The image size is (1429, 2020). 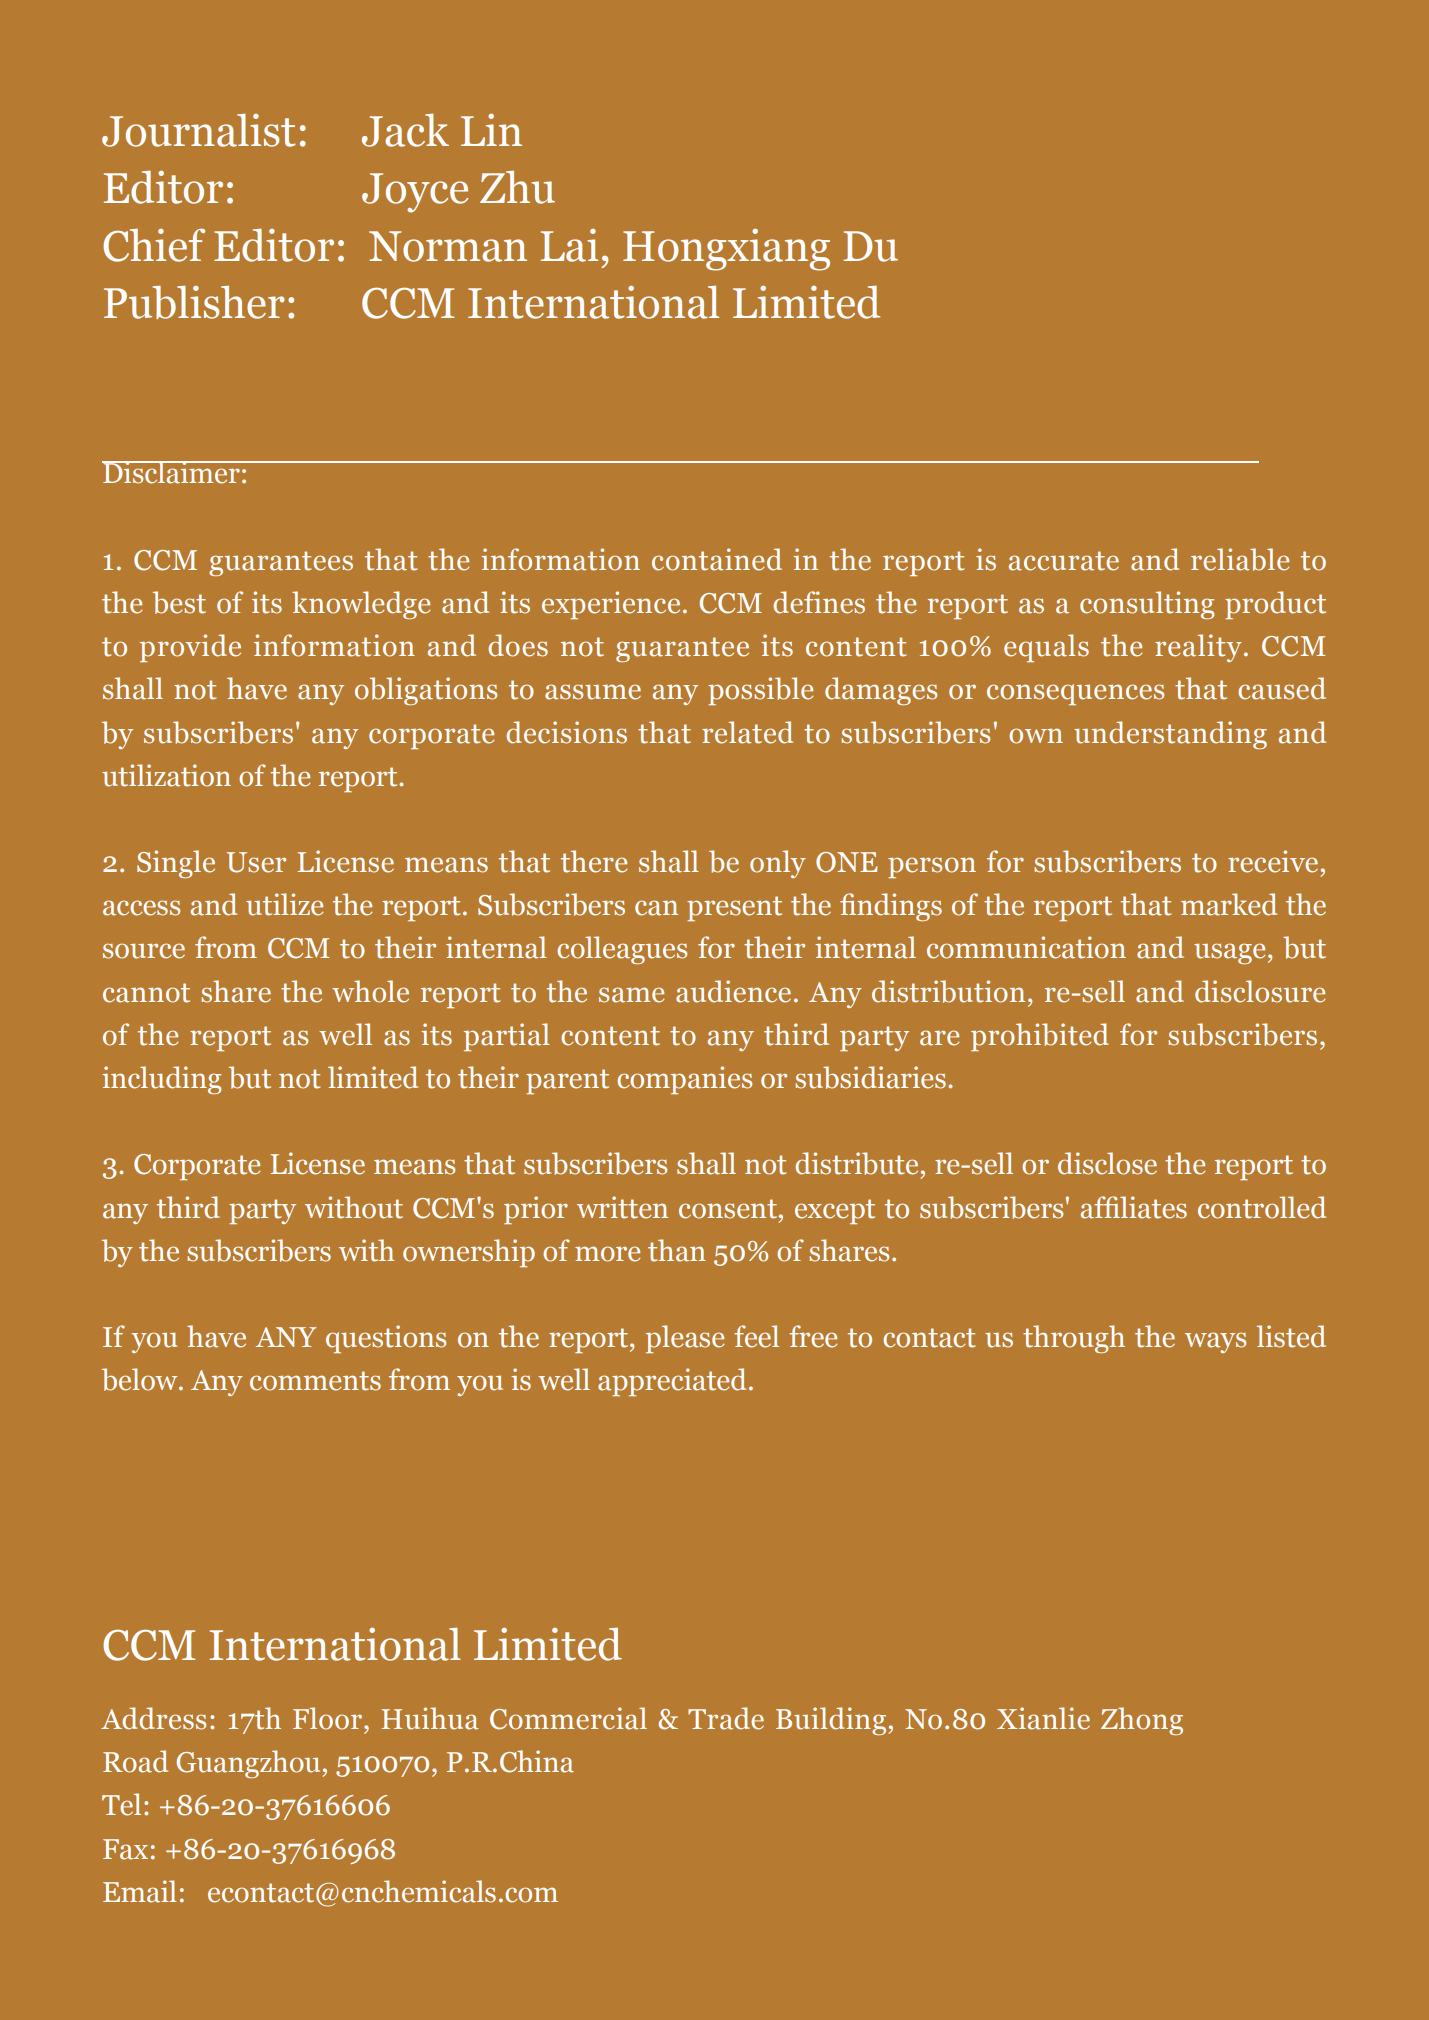 I want to click on appreciated, so click(x=672, y=1382).
